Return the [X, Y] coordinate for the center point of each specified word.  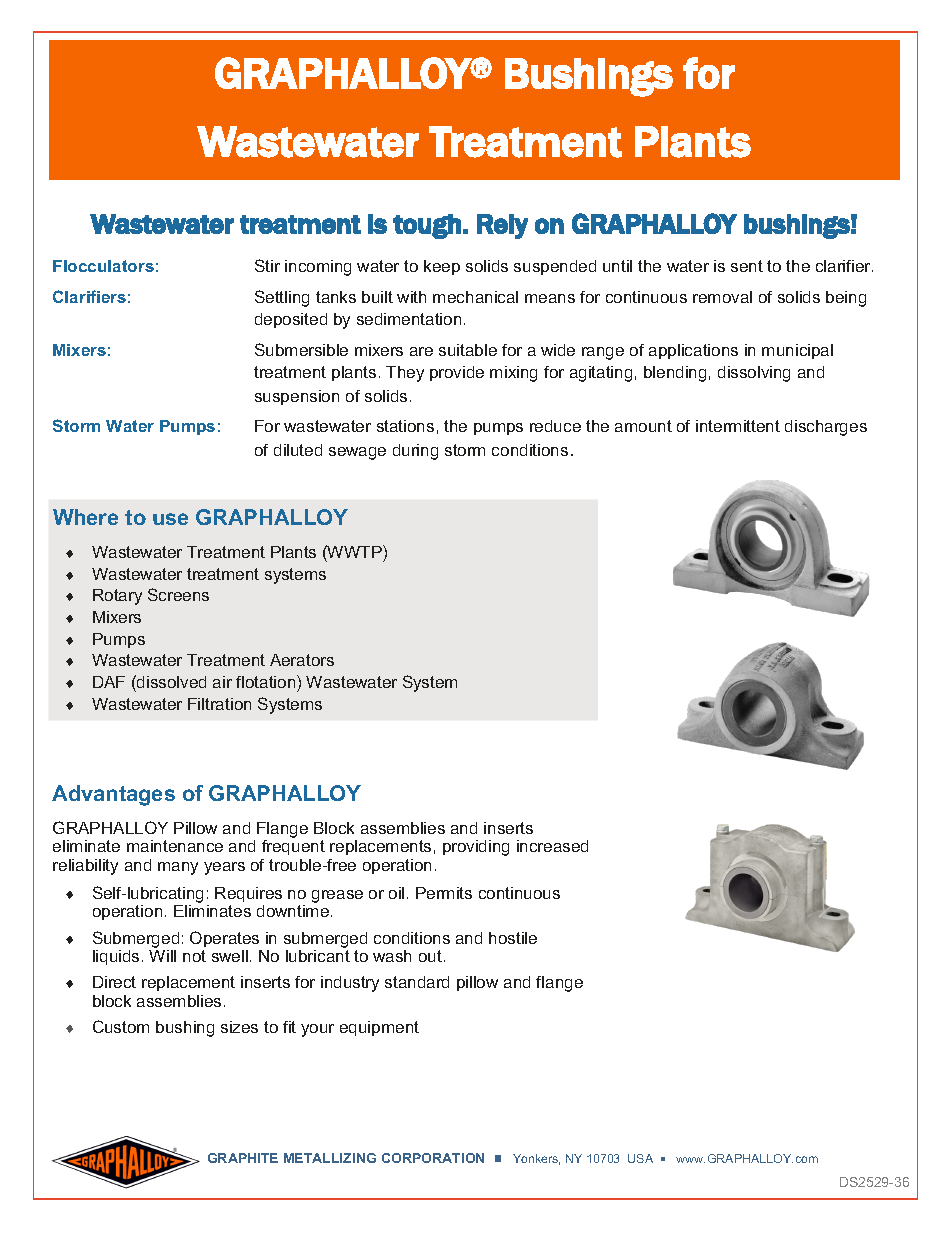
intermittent [738, 426]
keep [442, 267]
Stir [267, 265]
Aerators [302, 660]
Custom [121, 1026]
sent [747, 266]
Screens [178, 594]
